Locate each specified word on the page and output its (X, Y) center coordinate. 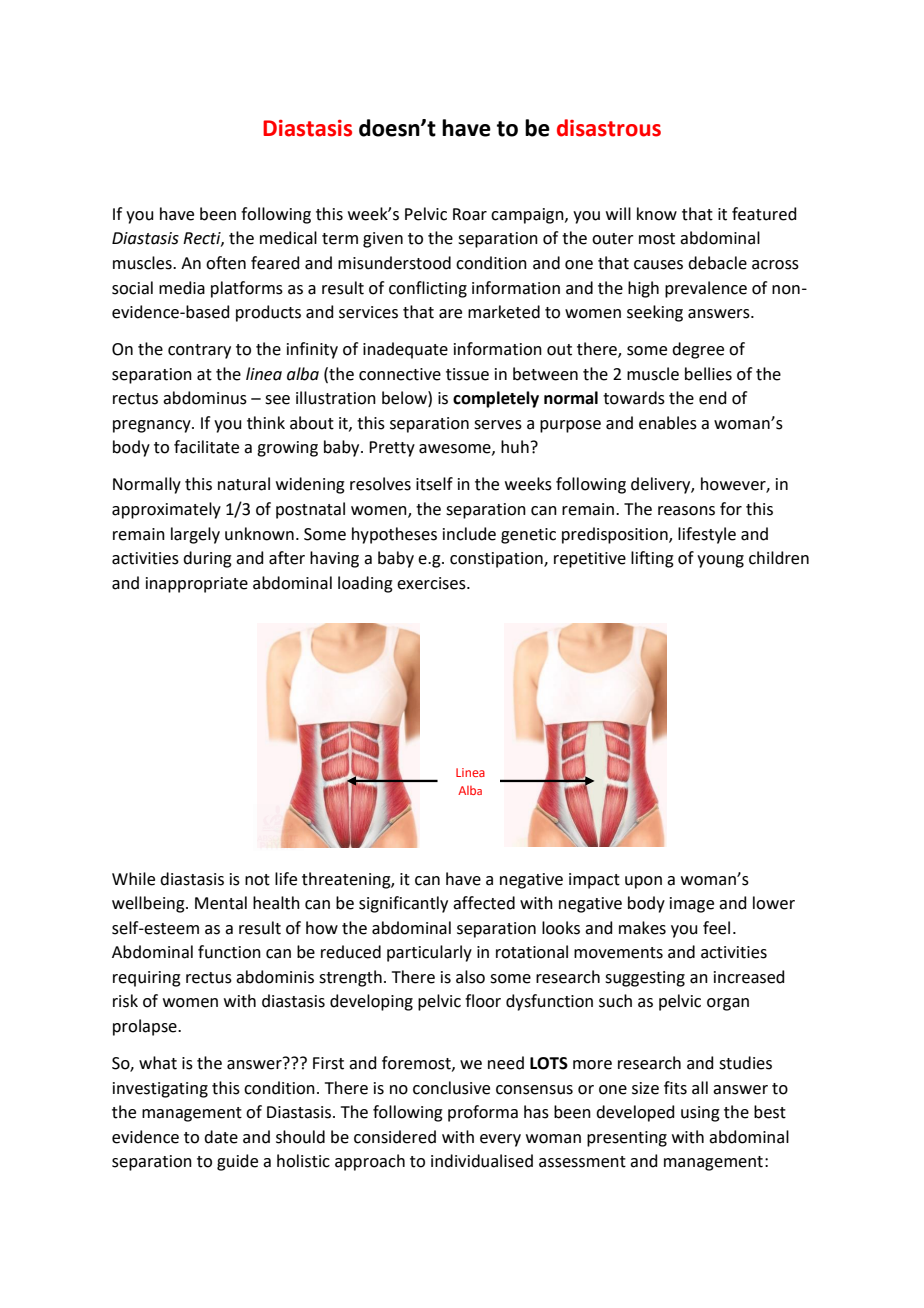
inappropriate (197, 585)
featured (764, 214)
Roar (470, 214)
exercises (432, 583)
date (221, 1137)
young (720, 561)
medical (288, 238)
